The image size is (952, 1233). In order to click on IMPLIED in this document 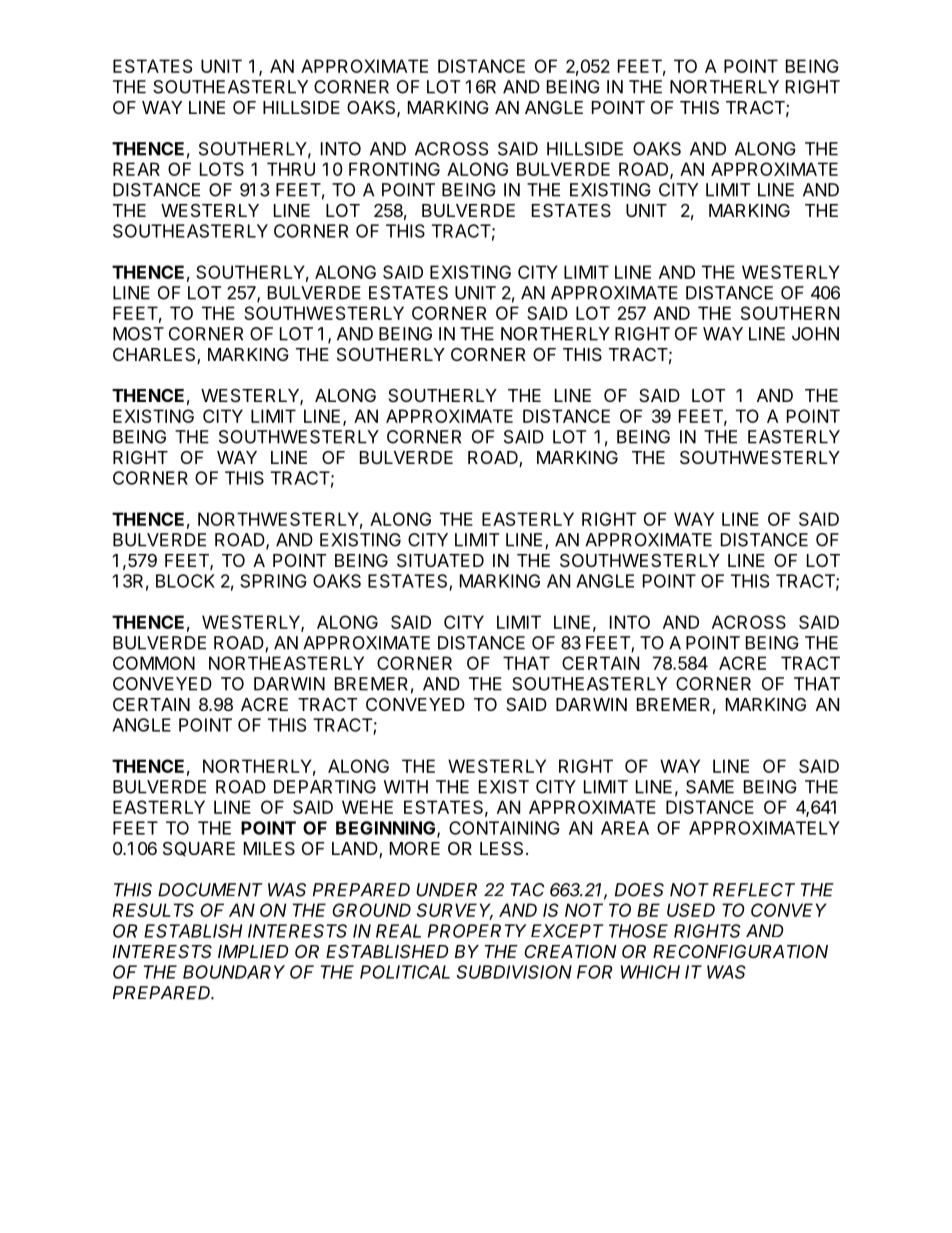, I will do `click(253, 951)`.
